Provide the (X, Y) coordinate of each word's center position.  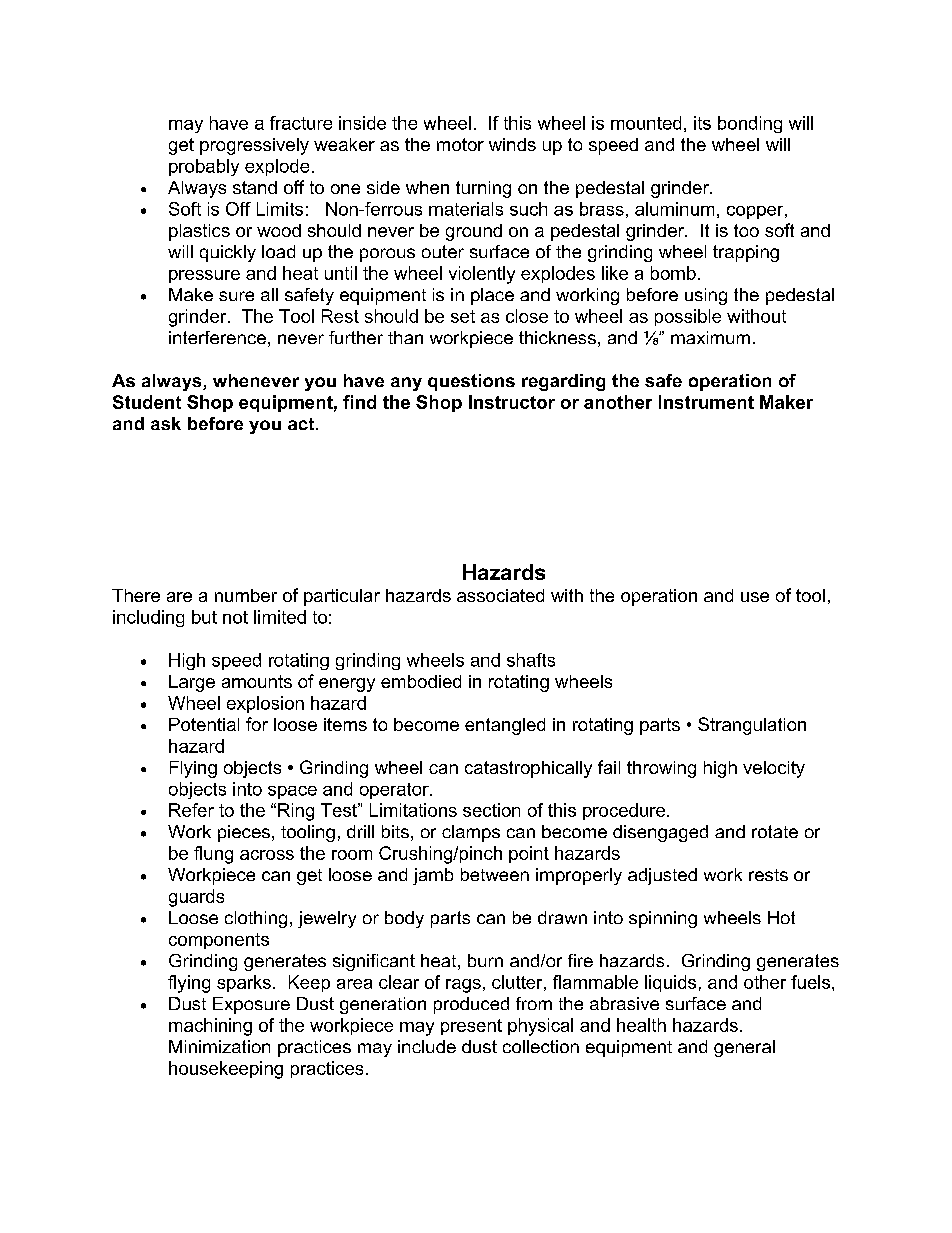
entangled (505, 726)
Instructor (512, 402)
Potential (204, 724)
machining (210, 1027)
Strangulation (752, 726)
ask (166, 423)
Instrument (706, 402)
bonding (750, 124)
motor (460, 144)
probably (204, 167)
